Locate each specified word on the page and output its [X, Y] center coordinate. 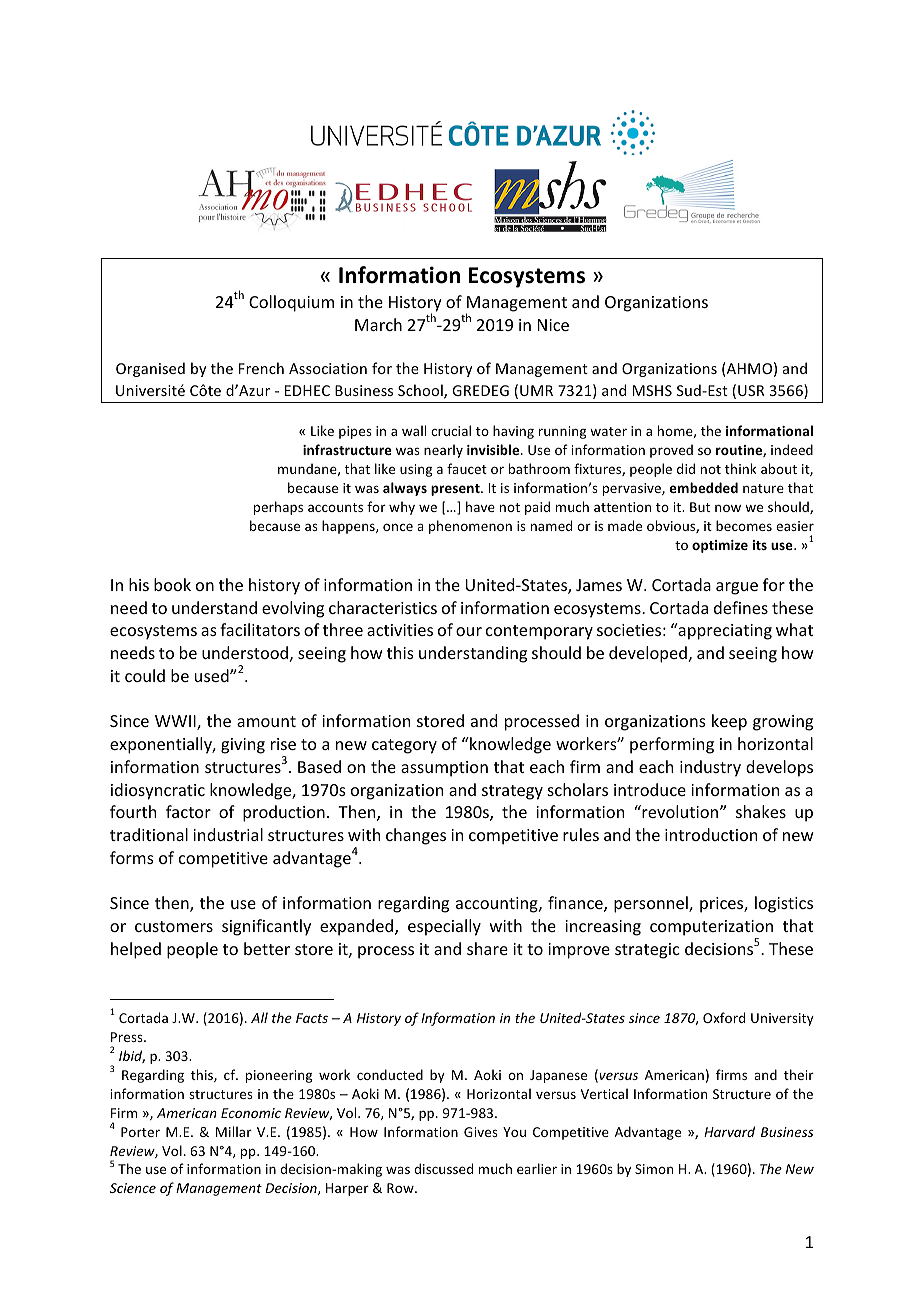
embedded [704, 487]
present [456, 490]
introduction [711, 834]
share [487, 948]
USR [751, 390]
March [378, 324]
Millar [234, 1131]
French [261, 368]
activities [400, 630]
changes [416, 836]
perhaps [278, 508]
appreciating [724, 631]
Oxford [724, 1017]
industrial [228, 834]
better [267, 948]
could [145, 675]
